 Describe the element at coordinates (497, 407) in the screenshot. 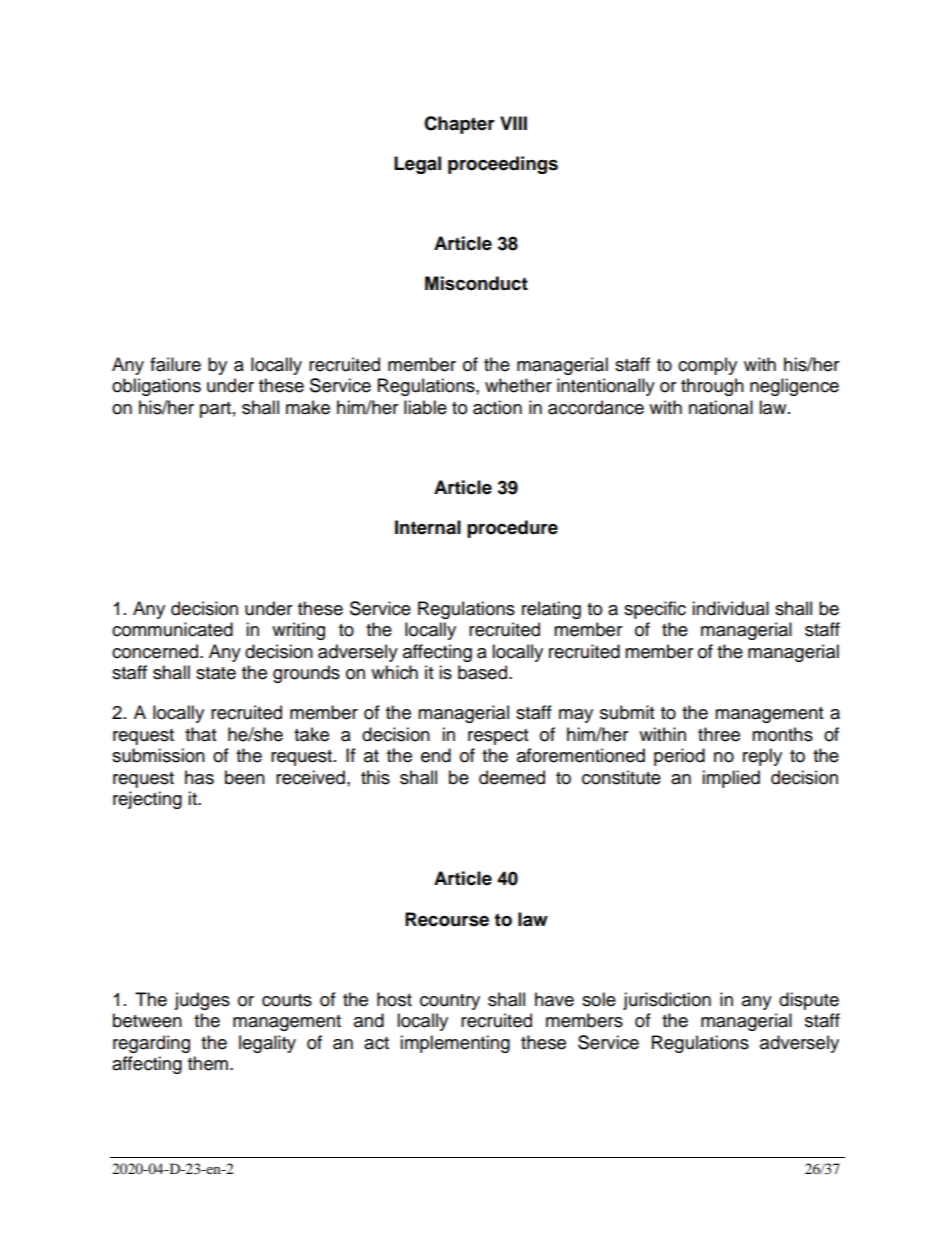

I see `action` at that location.
